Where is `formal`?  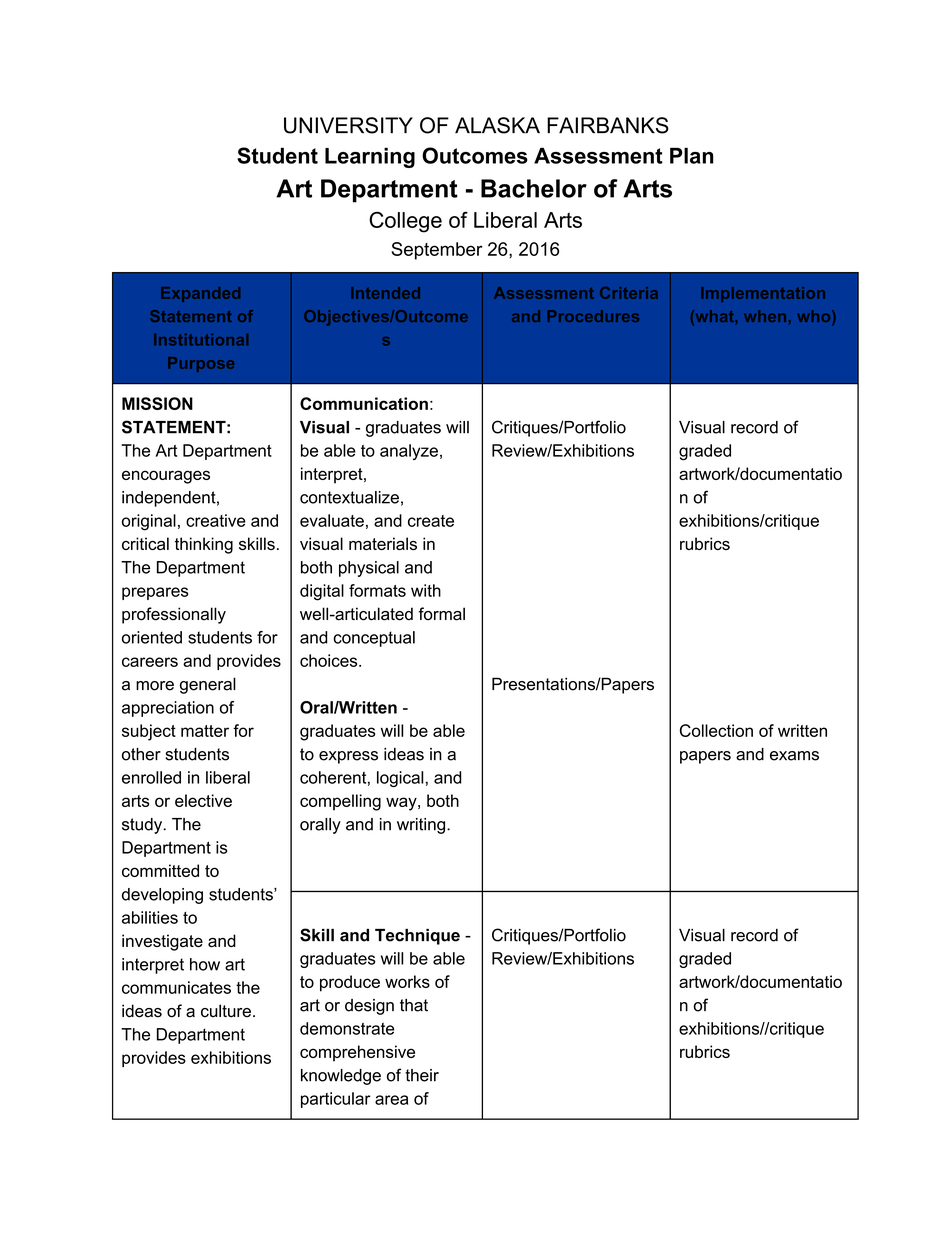 formal is located at coordinates (441, 614).
